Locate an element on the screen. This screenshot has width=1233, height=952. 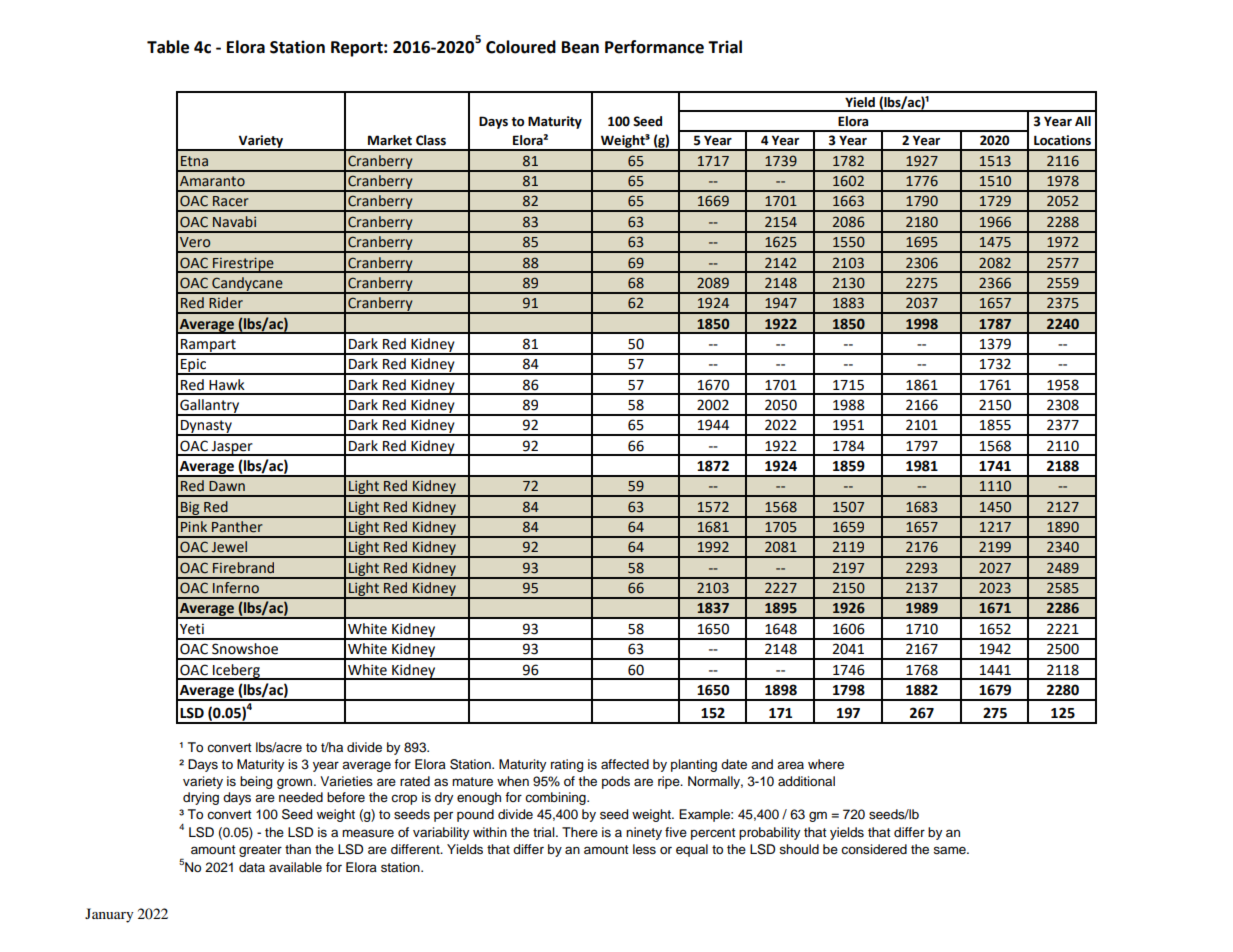
Class is located at coordinates (431, 140).
